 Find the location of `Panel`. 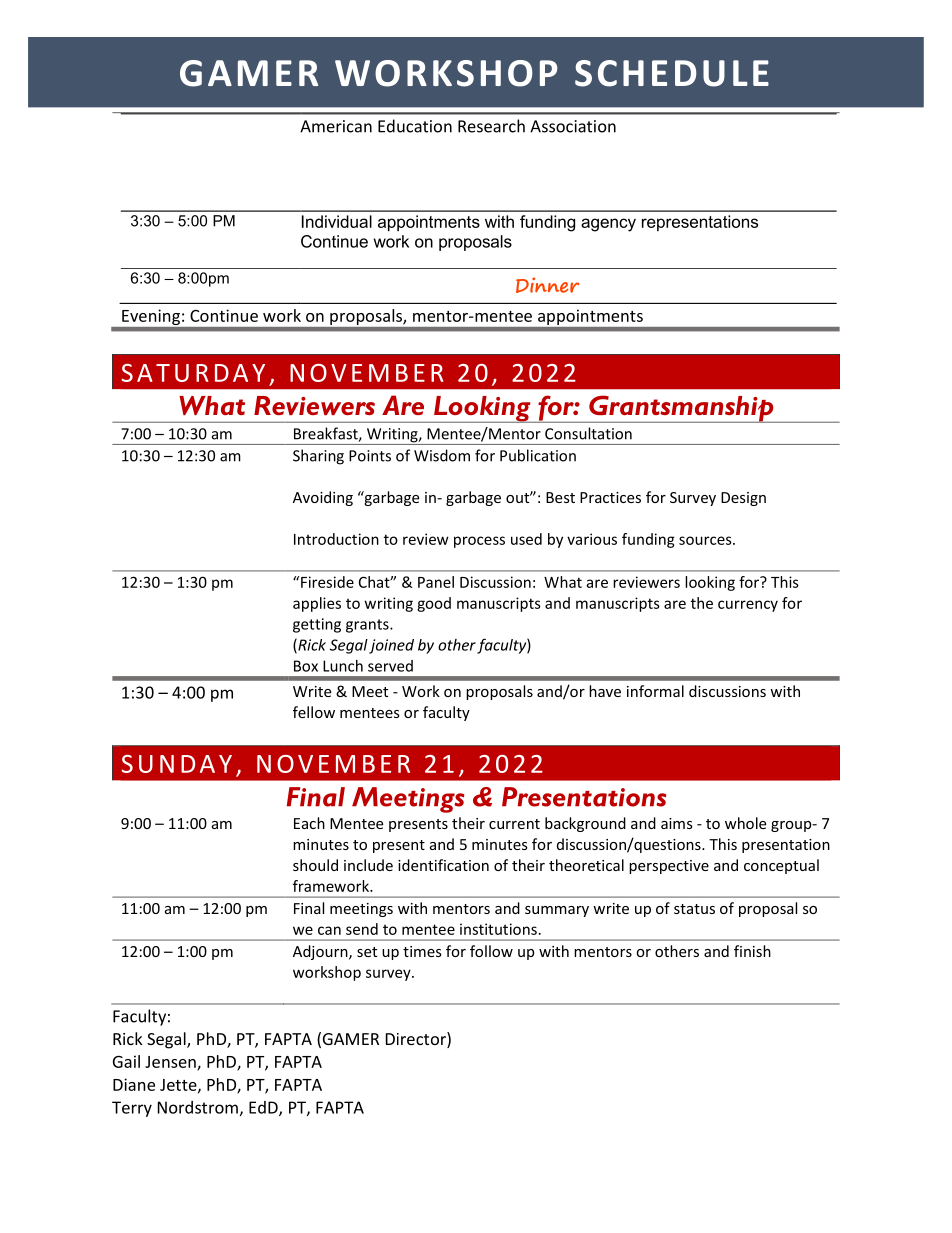

Panel is located at coordinates (436, 582).
